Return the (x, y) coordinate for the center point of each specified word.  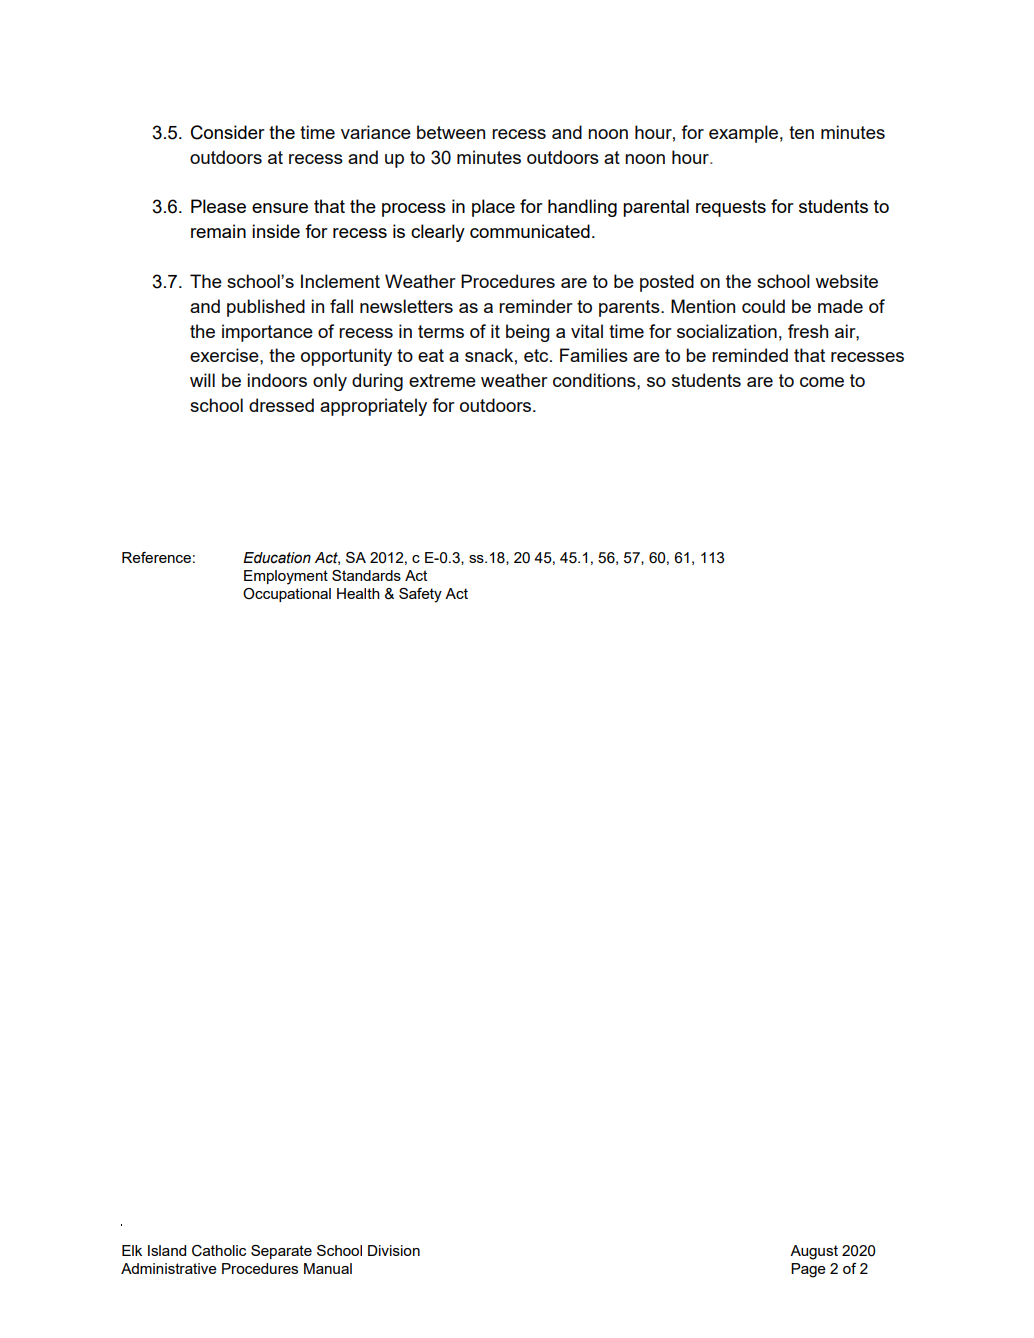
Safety (420, 595)
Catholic (219, 1251)
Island (167, 1250)
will (202, 380)
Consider (228, 132)
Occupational (287, 595)
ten (801, 132)
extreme (442, 380)
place (493, 208)
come (822, 382)
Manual (328, 1268)
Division (394, 1250)
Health (358, 593)
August (814, 1252)
